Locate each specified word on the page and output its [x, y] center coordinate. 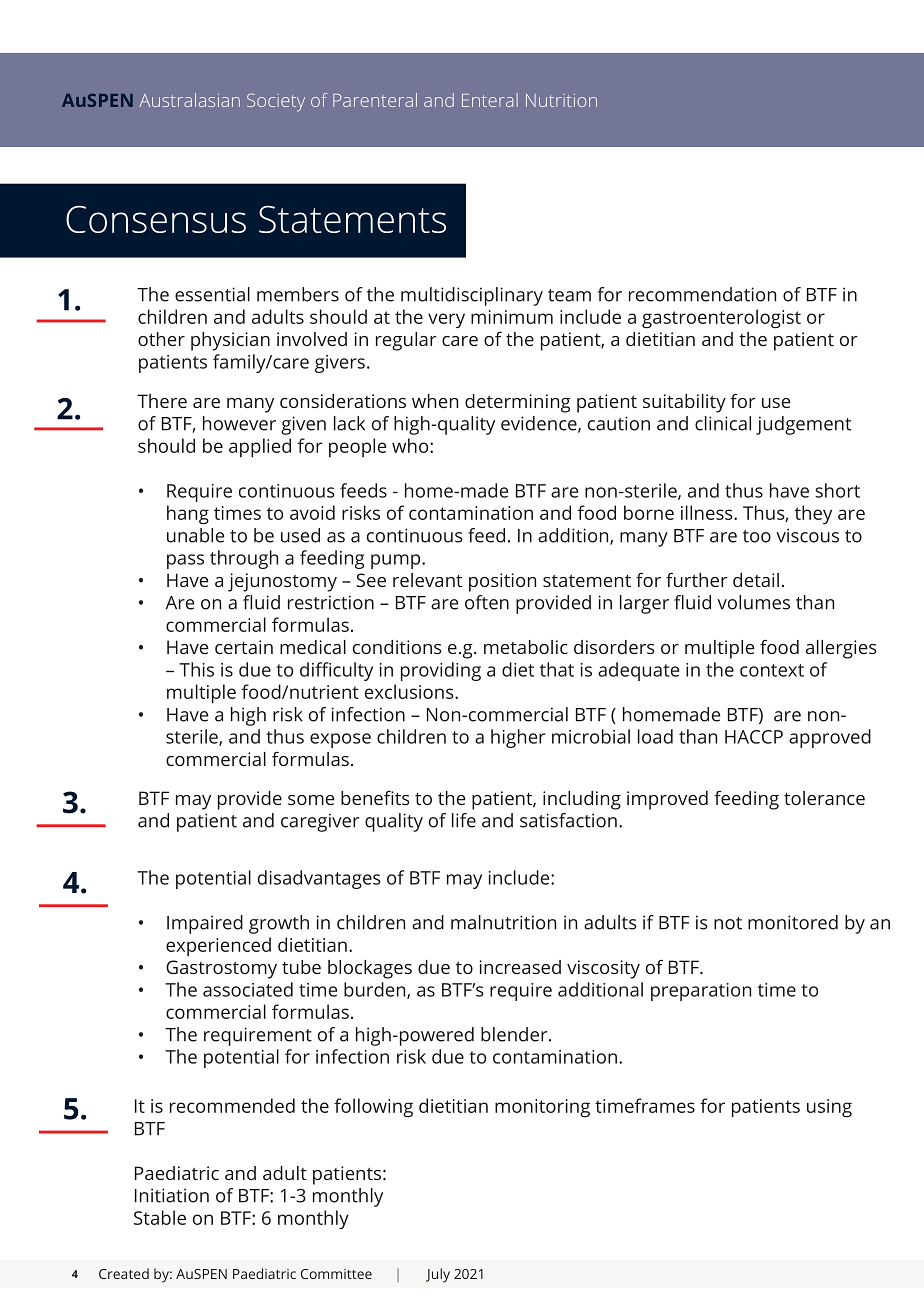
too [757, 536]
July [438, 1275]
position [502, 582]
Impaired [205, 924]
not [728, 923]
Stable [160, 1217]
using [829, 1108]
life [464, 820]
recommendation [702, 294]
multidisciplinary [472, 296]
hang [188, 514]
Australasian [189, 100]
